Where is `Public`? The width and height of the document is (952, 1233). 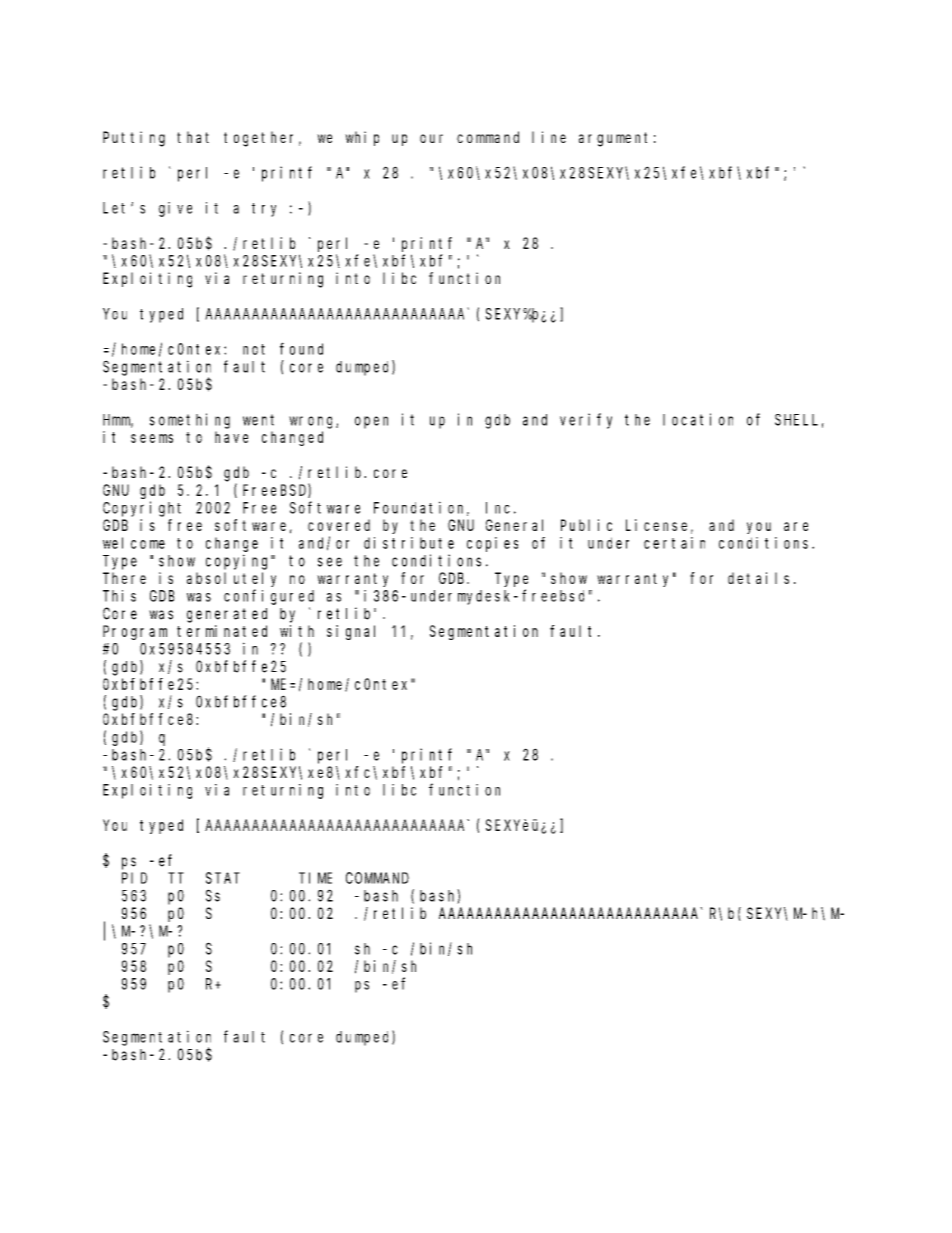 Public is located at coordinates (586, 525).
